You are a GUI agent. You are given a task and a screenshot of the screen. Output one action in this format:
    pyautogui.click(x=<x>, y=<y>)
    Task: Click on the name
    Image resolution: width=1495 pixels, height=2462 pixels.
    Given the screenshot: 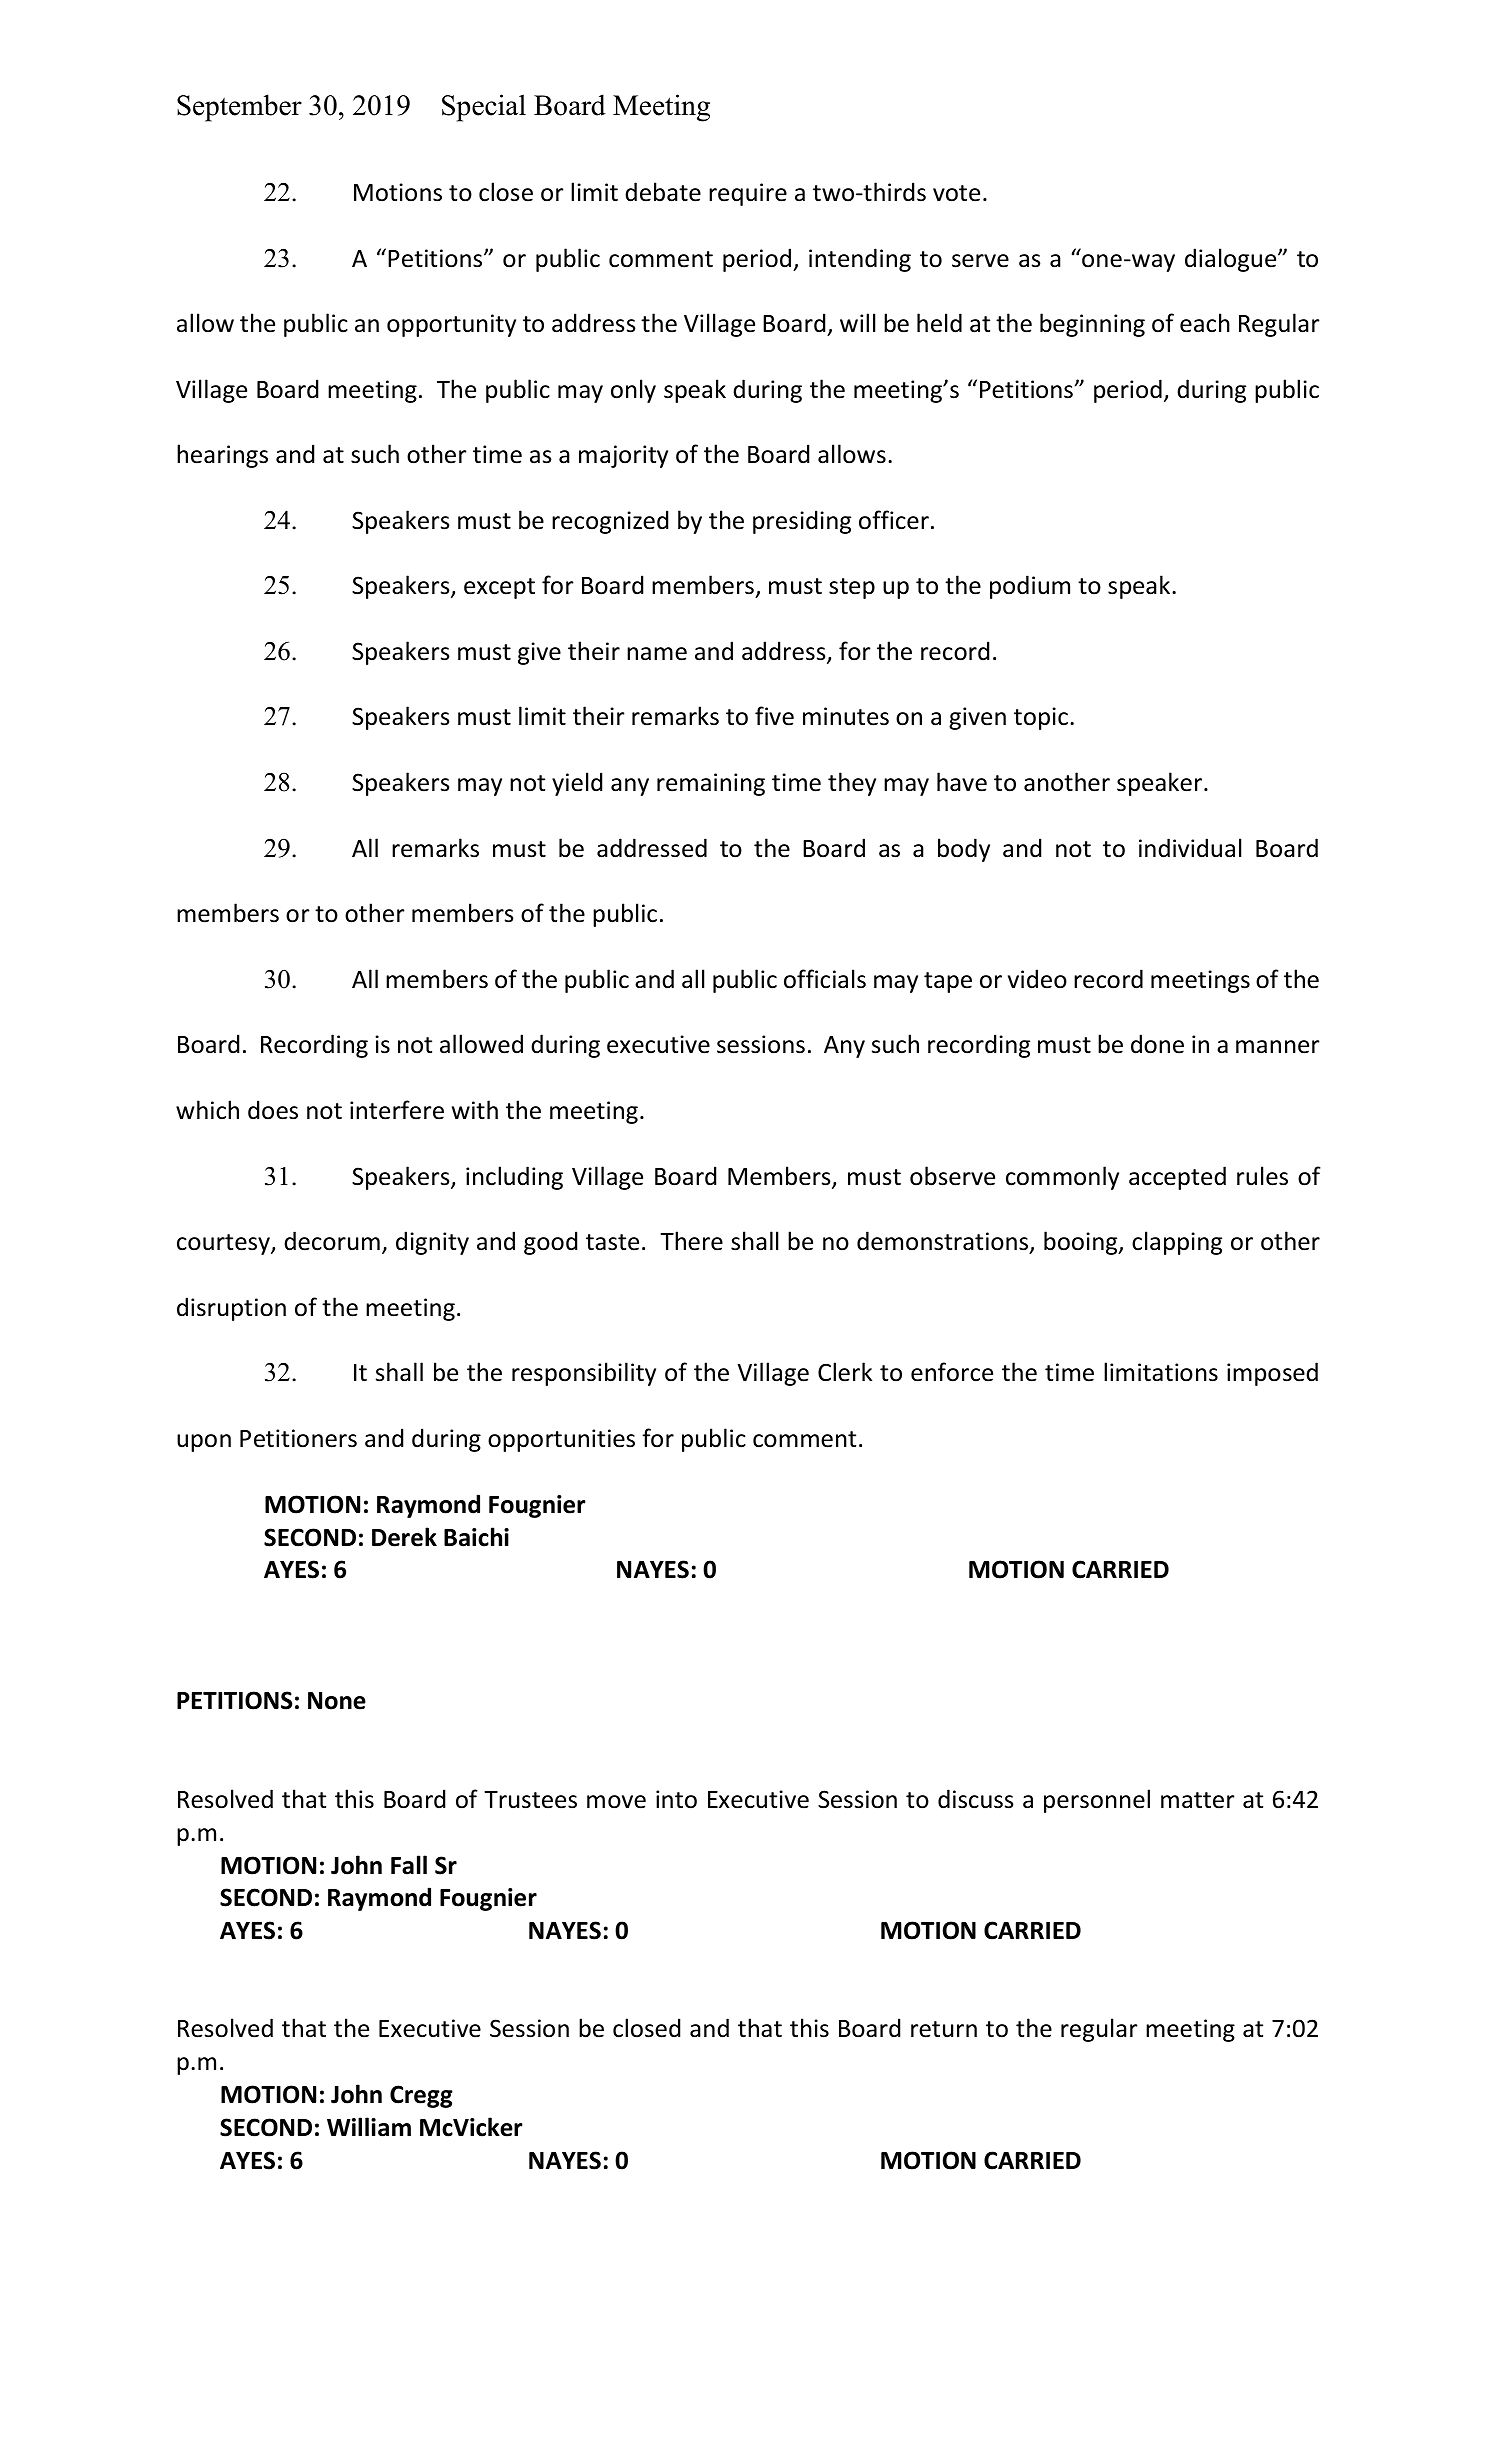 What is the action you would take?
    pyautogui.click(x=657, y=654)
